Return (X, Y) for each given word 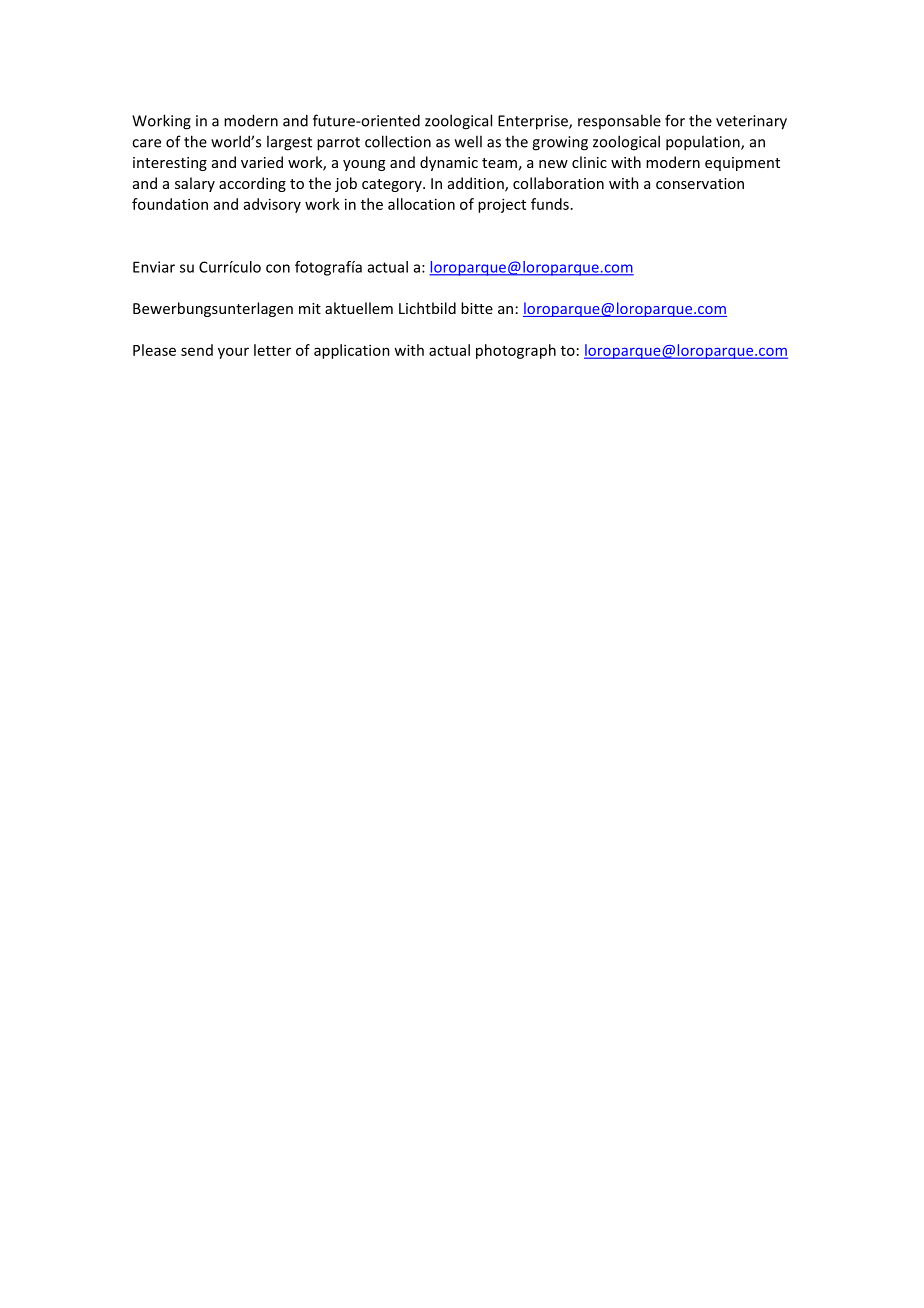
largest (289, 143)
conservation (700, 183)
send (197, 350)
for (675, 120)
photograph (516, 351)
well (468, 141)
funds (550, 204)
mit (310, 308)
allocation (421, 204)
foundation (170, 204)
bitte (477, 308)
